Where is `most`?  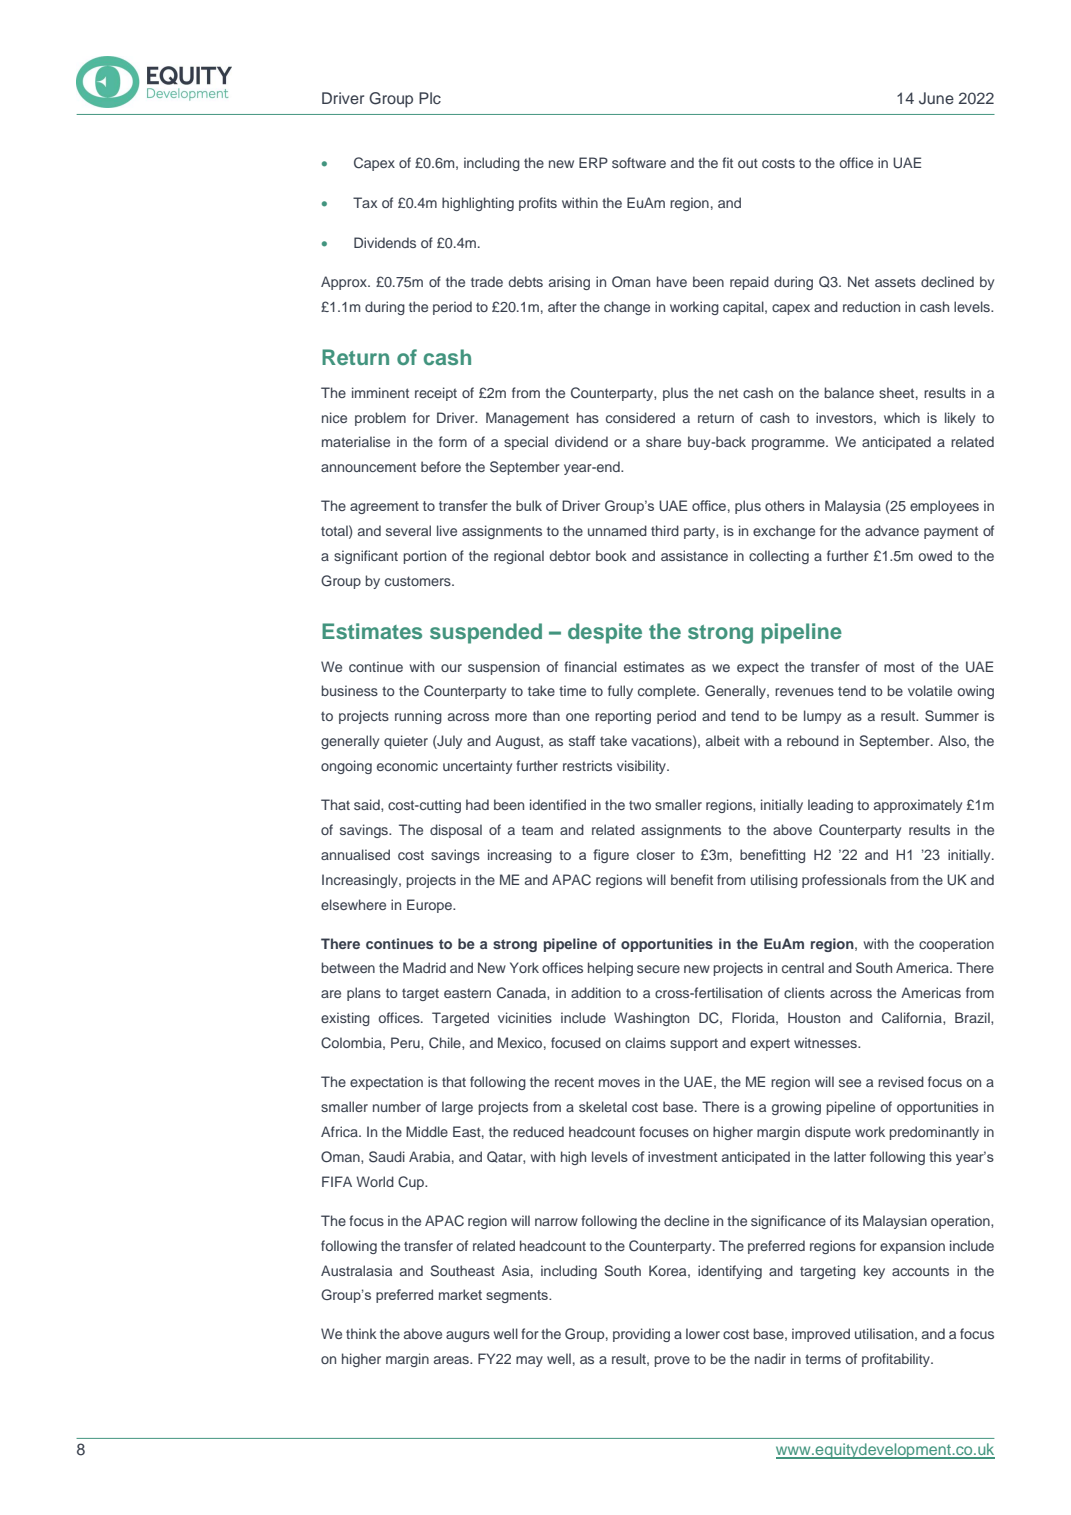
most is located at coordinates (899, 667).
